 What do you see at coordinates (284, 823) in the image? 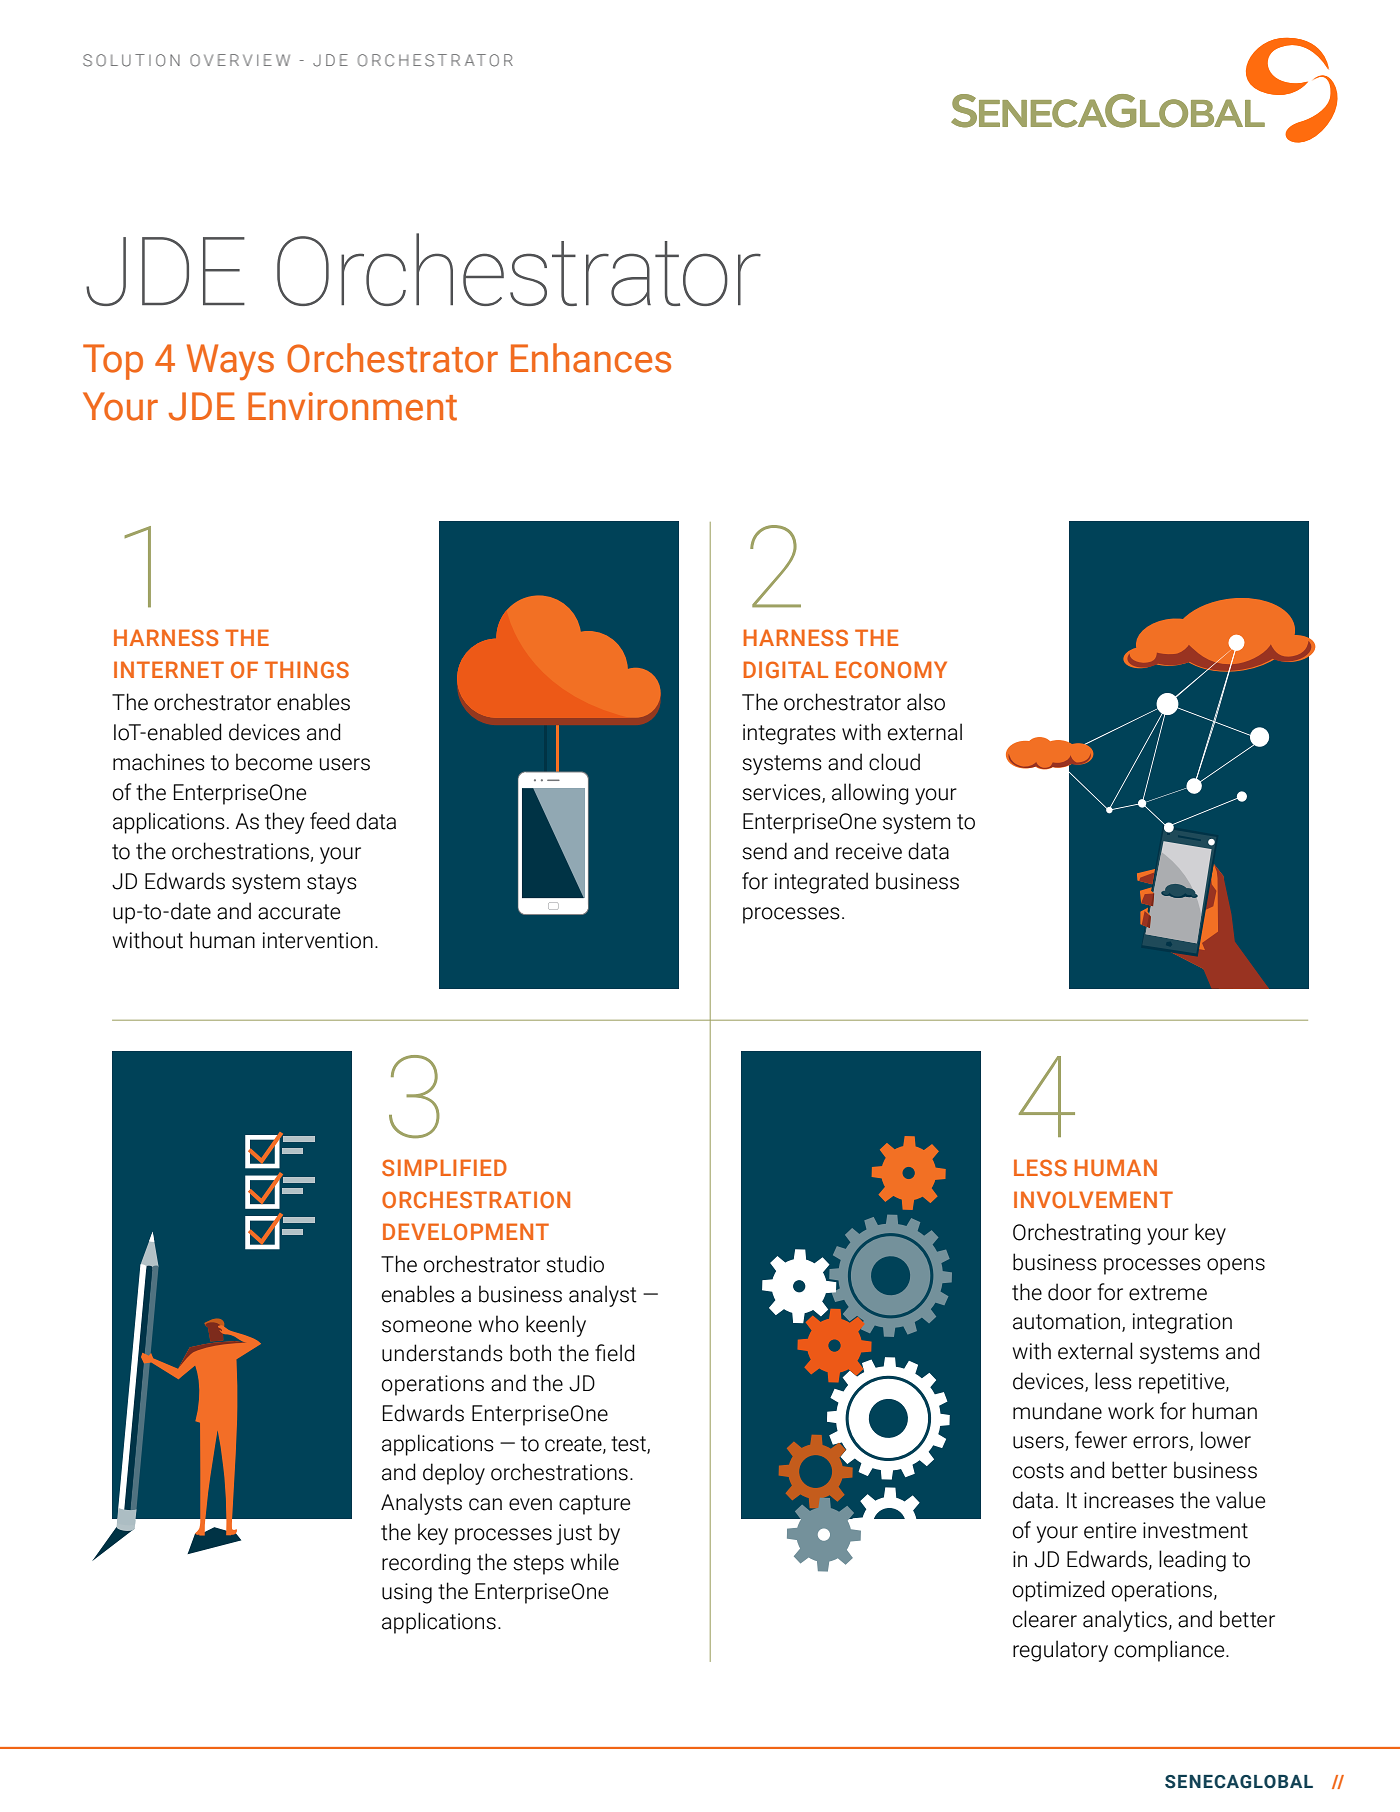
I see `they` at bounding box center [284, 823].
